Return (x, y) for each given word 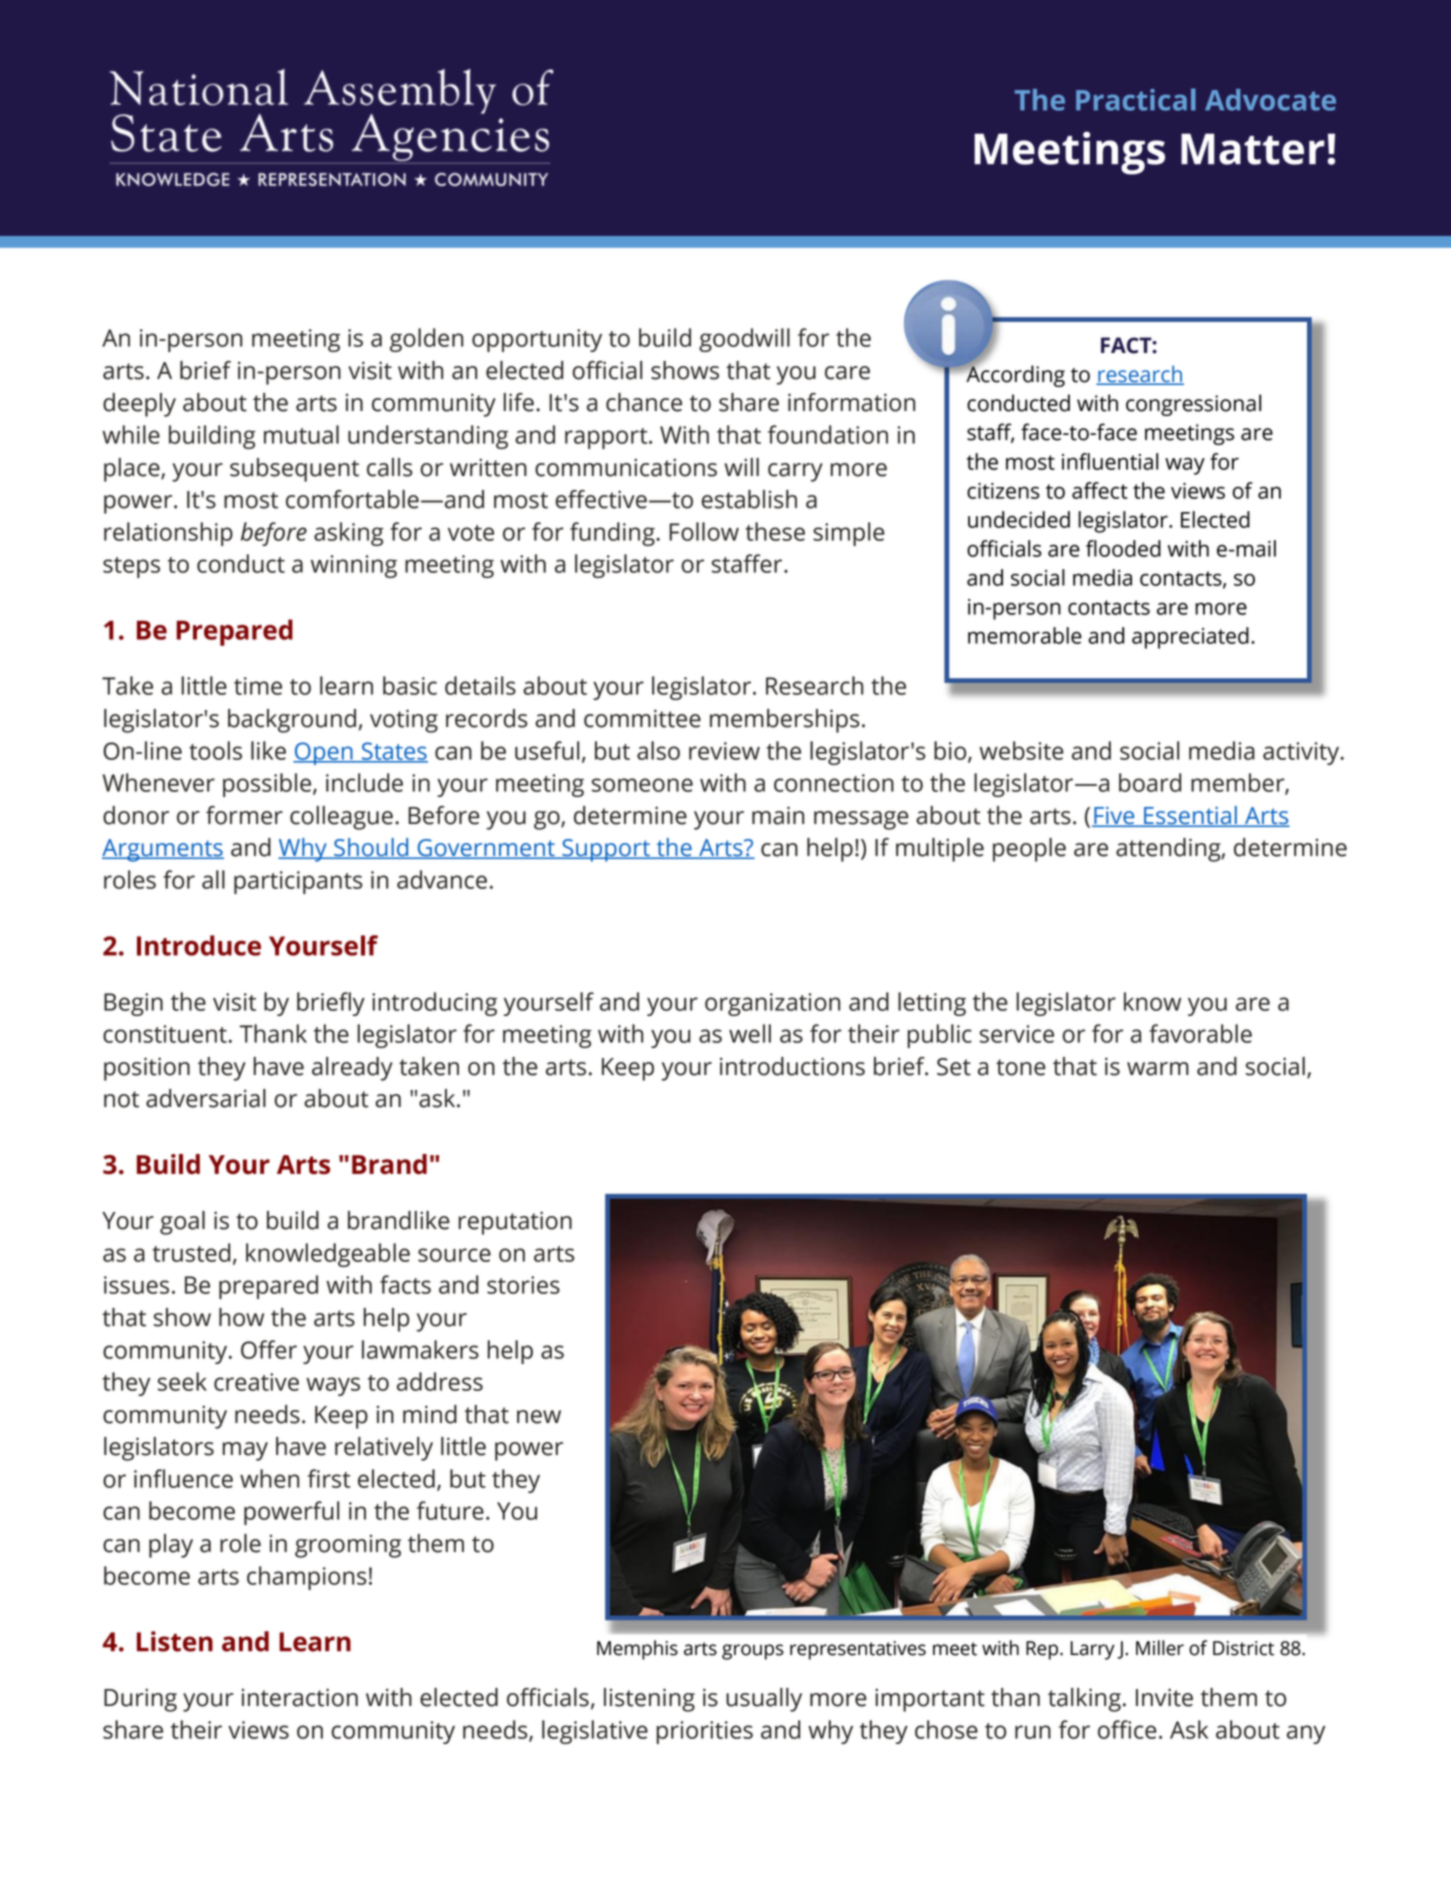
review (724, 751)
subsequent (294, 470)
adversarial (206, 1098)
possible (268, 785)
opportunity (537, 340)
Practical (1136, 99)
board (1150, 782)
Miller (1160, 1648)
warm (1158, 1069)
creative (256, 1382)
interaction (300, 1697)
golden (426, 340)
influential (1110, 461)
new (539, 1417)
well (750, 1033)
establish (749, 499)
